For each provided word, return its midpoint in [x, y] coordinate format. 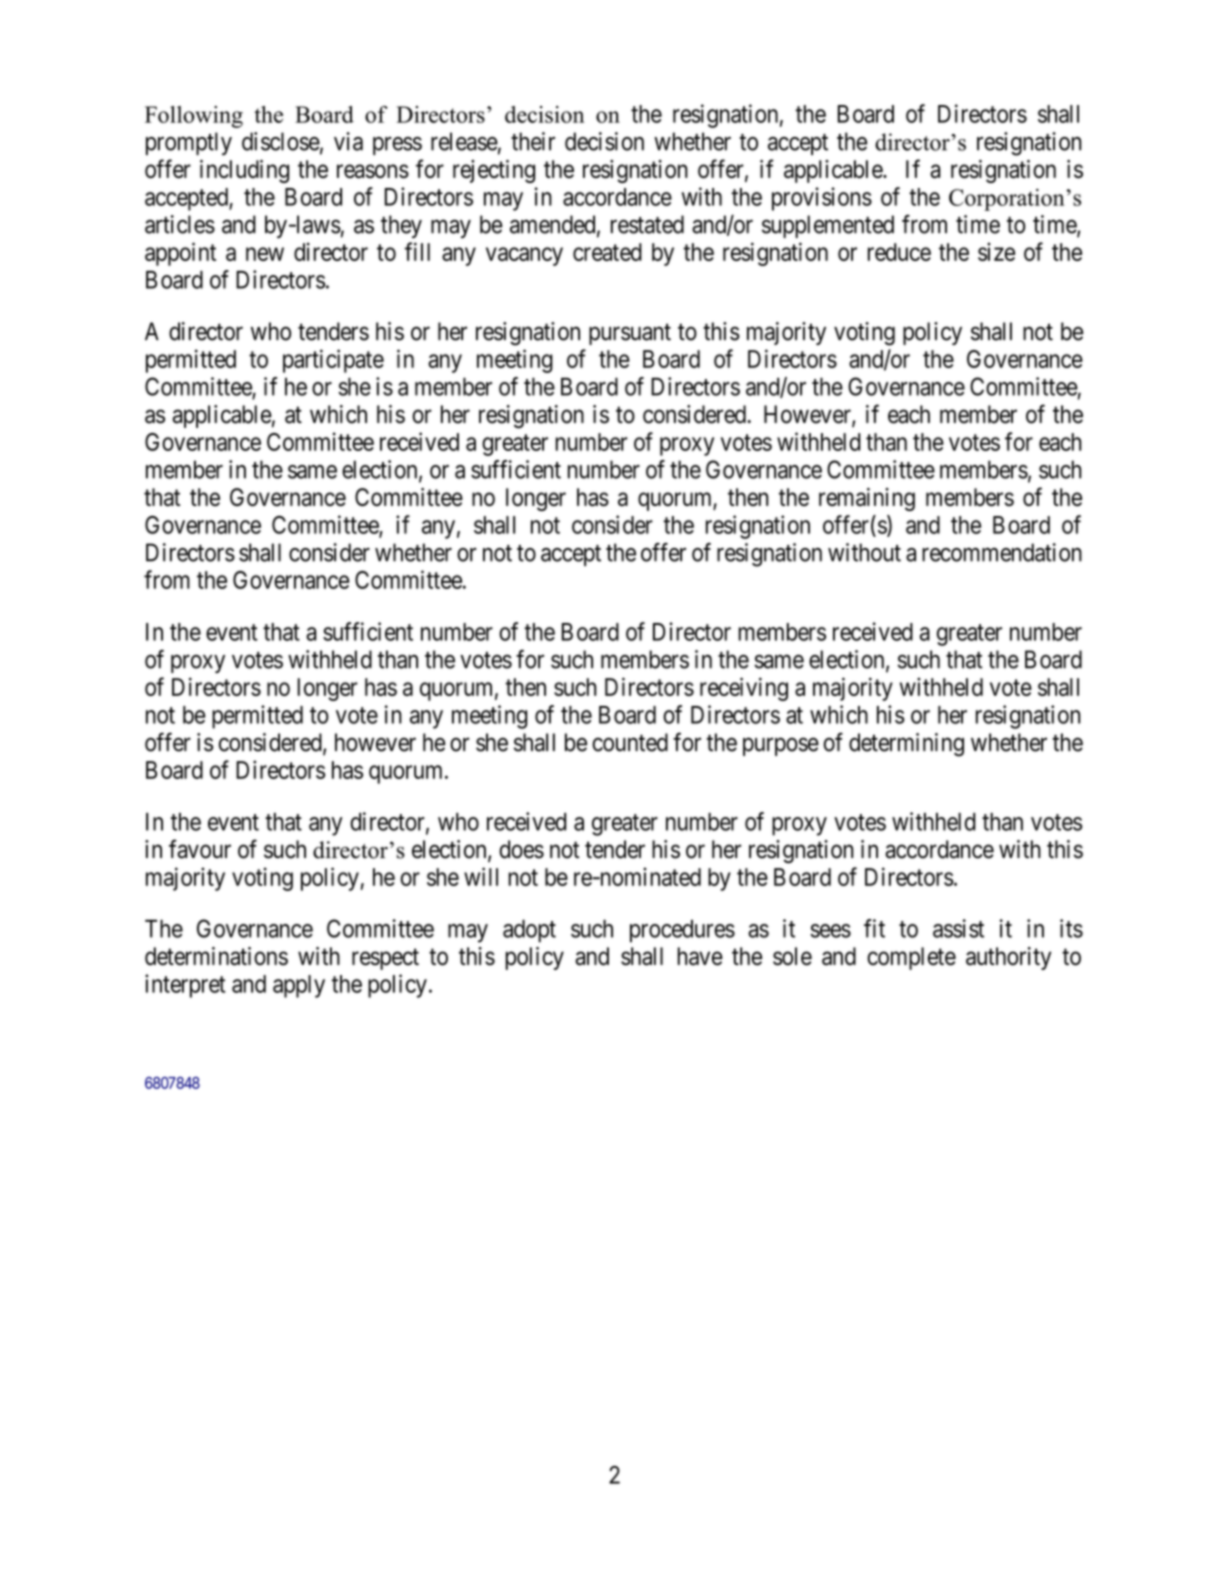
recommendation [1002, 552]
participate [333, 361]
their [533, 141]
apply [299, 986]
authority [1008, 958]
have [700, 956]
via [348, 141]
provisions [822, 199]
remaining [867, 499]
